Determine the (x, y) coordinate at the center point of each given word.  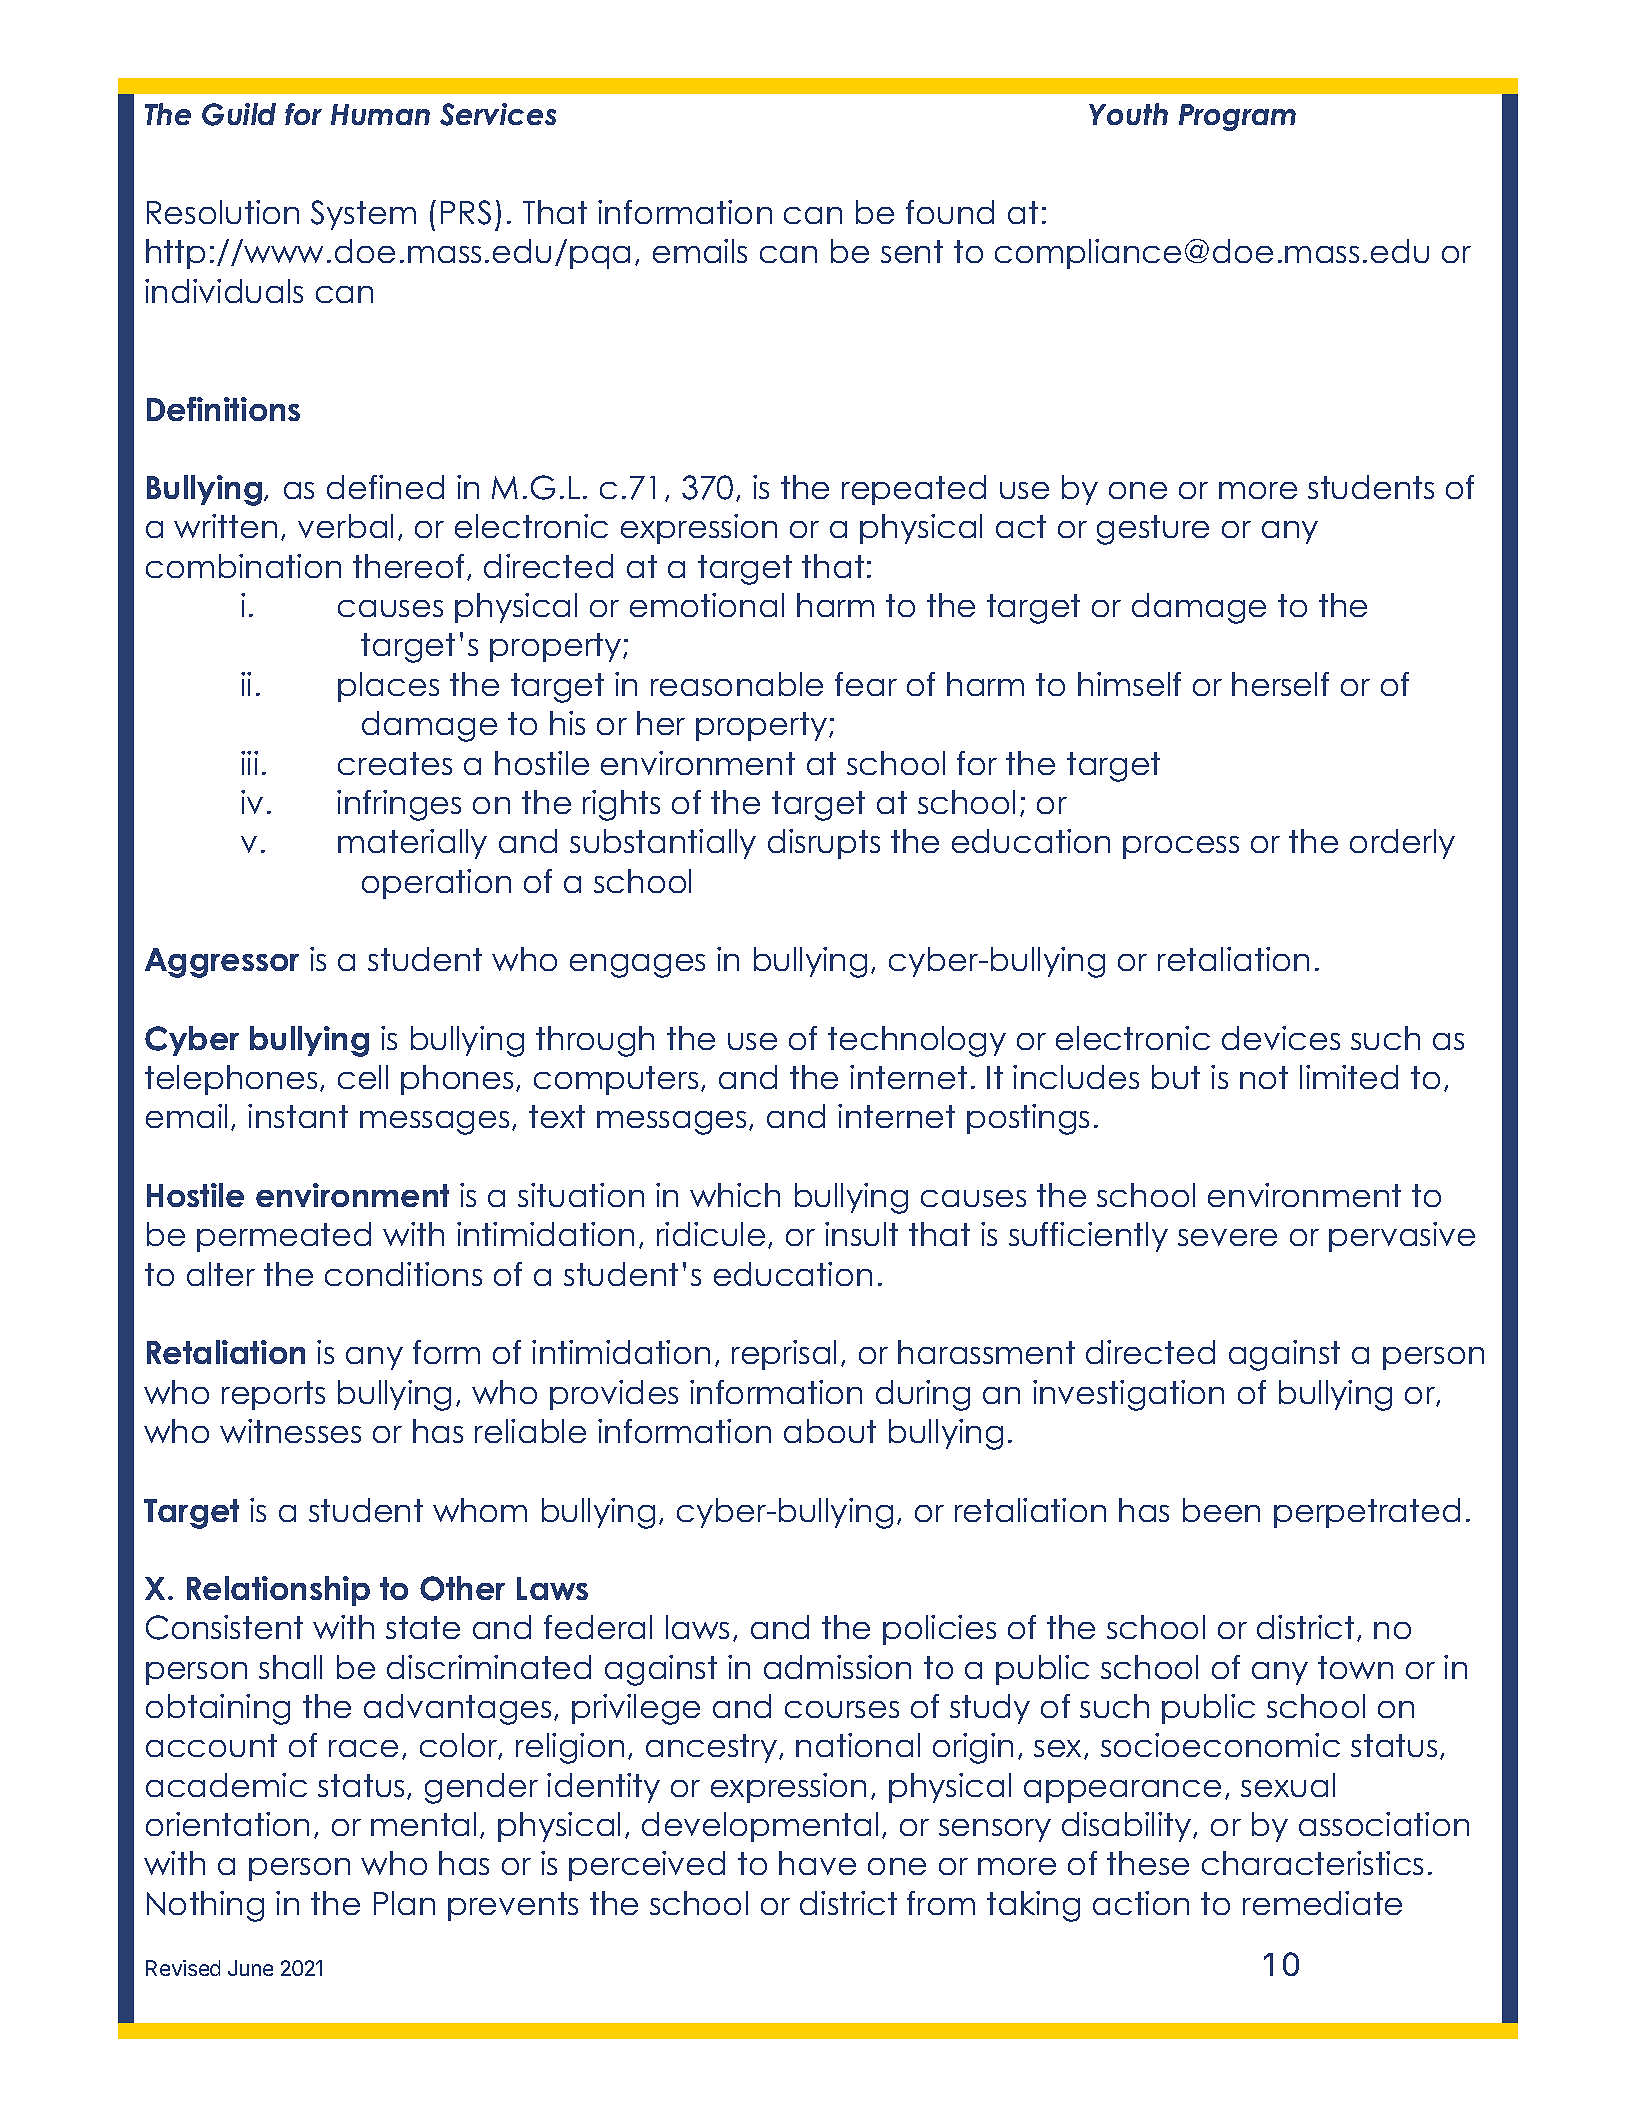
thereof (408, 566)
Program (1237, 117)
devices (1281, 1038)
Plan (404, 1903)
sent (912, 251)
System (363, 215)
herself (1280, 684)
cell (363, 1077)
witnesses (290, 1431)
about (830, 1431)
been (1221, 1510)
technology (917, 1041)
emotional (707, 605)
